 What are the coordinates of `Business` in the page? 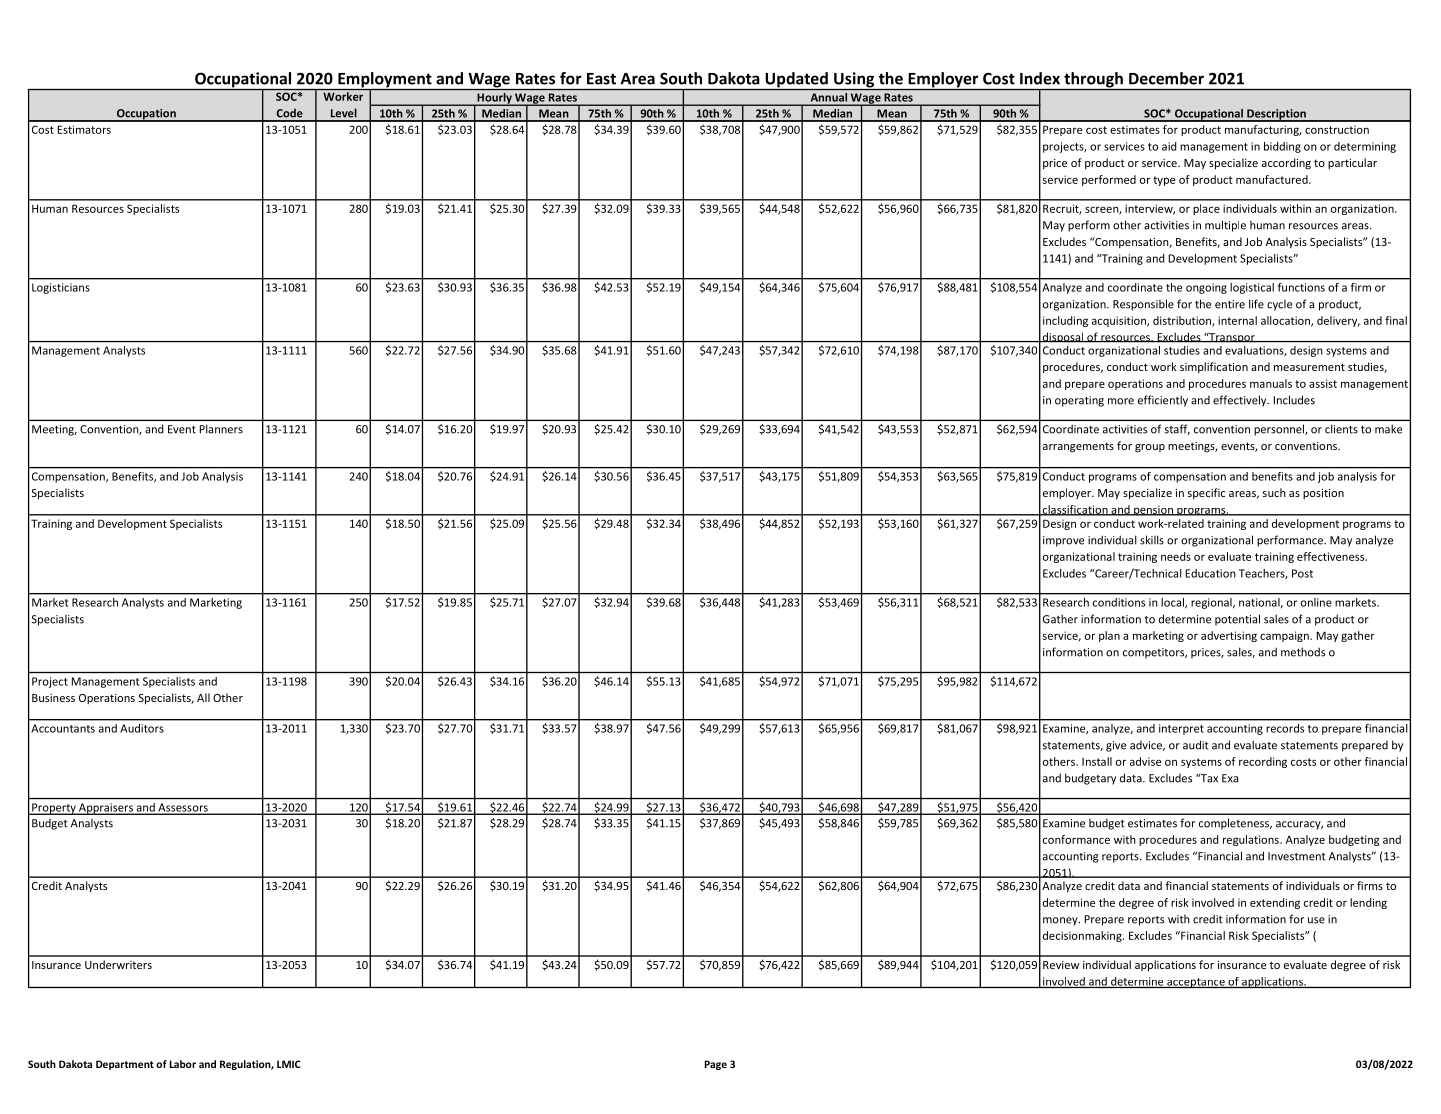 It's located at (53, 698).
